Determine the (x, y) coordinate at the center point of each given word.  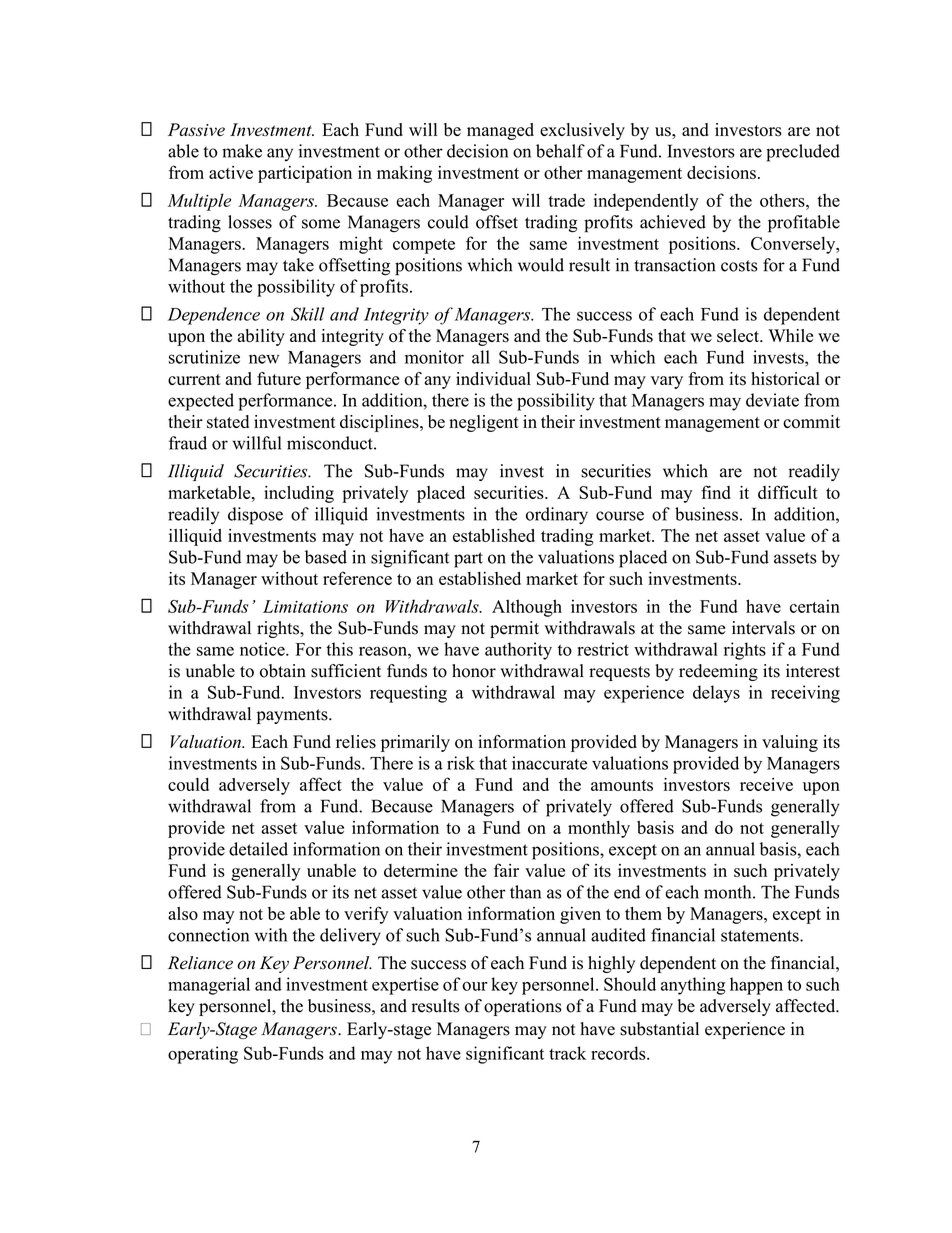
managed (500, 131)
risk (461, 763)
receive (766, 784)
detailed (258, 849)
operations (523, 1007)
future (279, 378)
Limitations (305, 606)
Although (527, 608)
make (242, 151)
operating (203, 1055)
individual (493, 378)
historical (785, 379)
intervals (763, 628)
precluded (803, 153)
